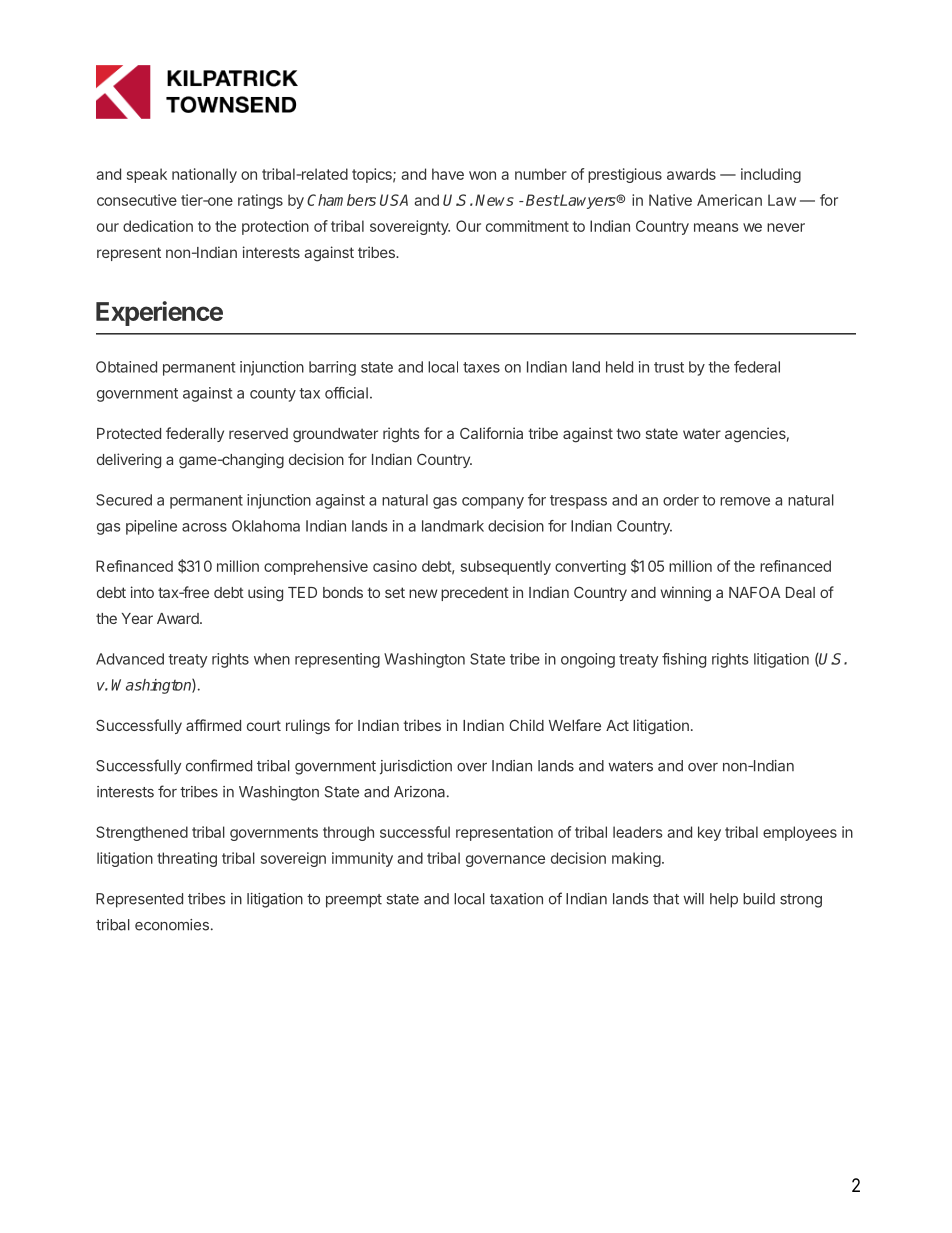 This screenshot has height=1233, width=952. I want to click on News, so click(494, 200).
